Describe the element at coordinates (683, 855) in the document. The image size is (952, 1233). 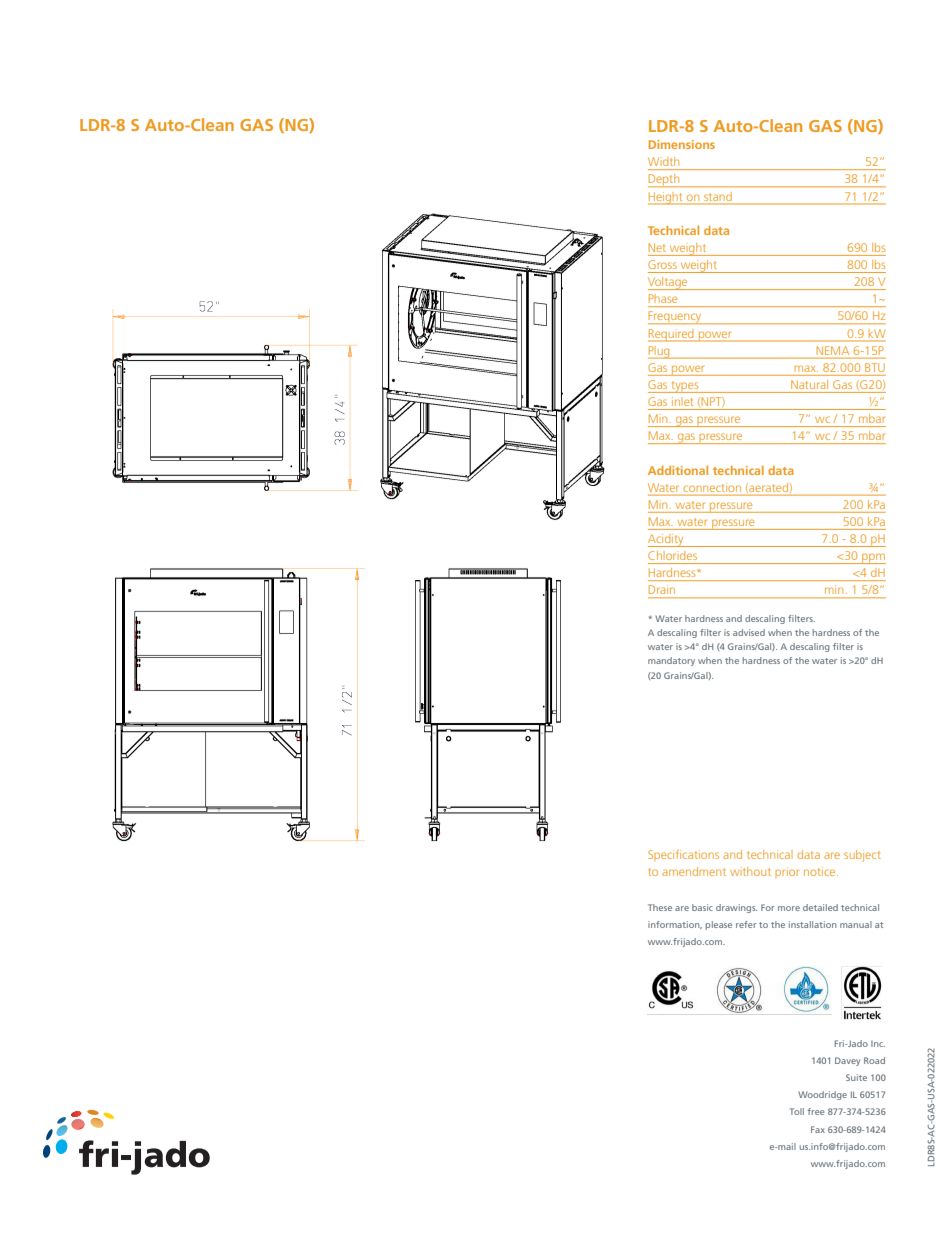
I see `Specifications` at that location.
